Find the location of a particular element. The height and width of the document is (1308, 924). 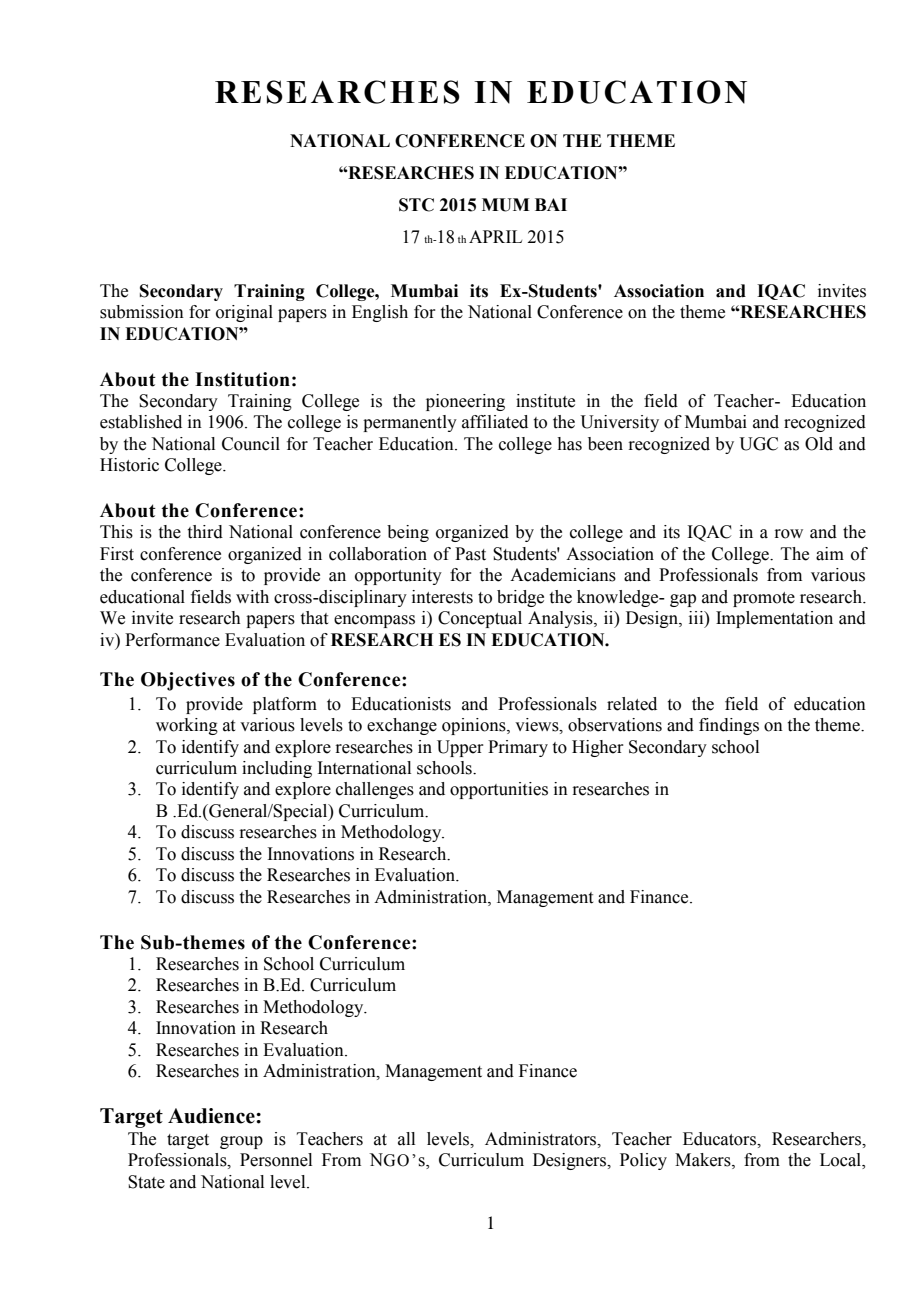

opinions is located at coordinates (475, 726).
